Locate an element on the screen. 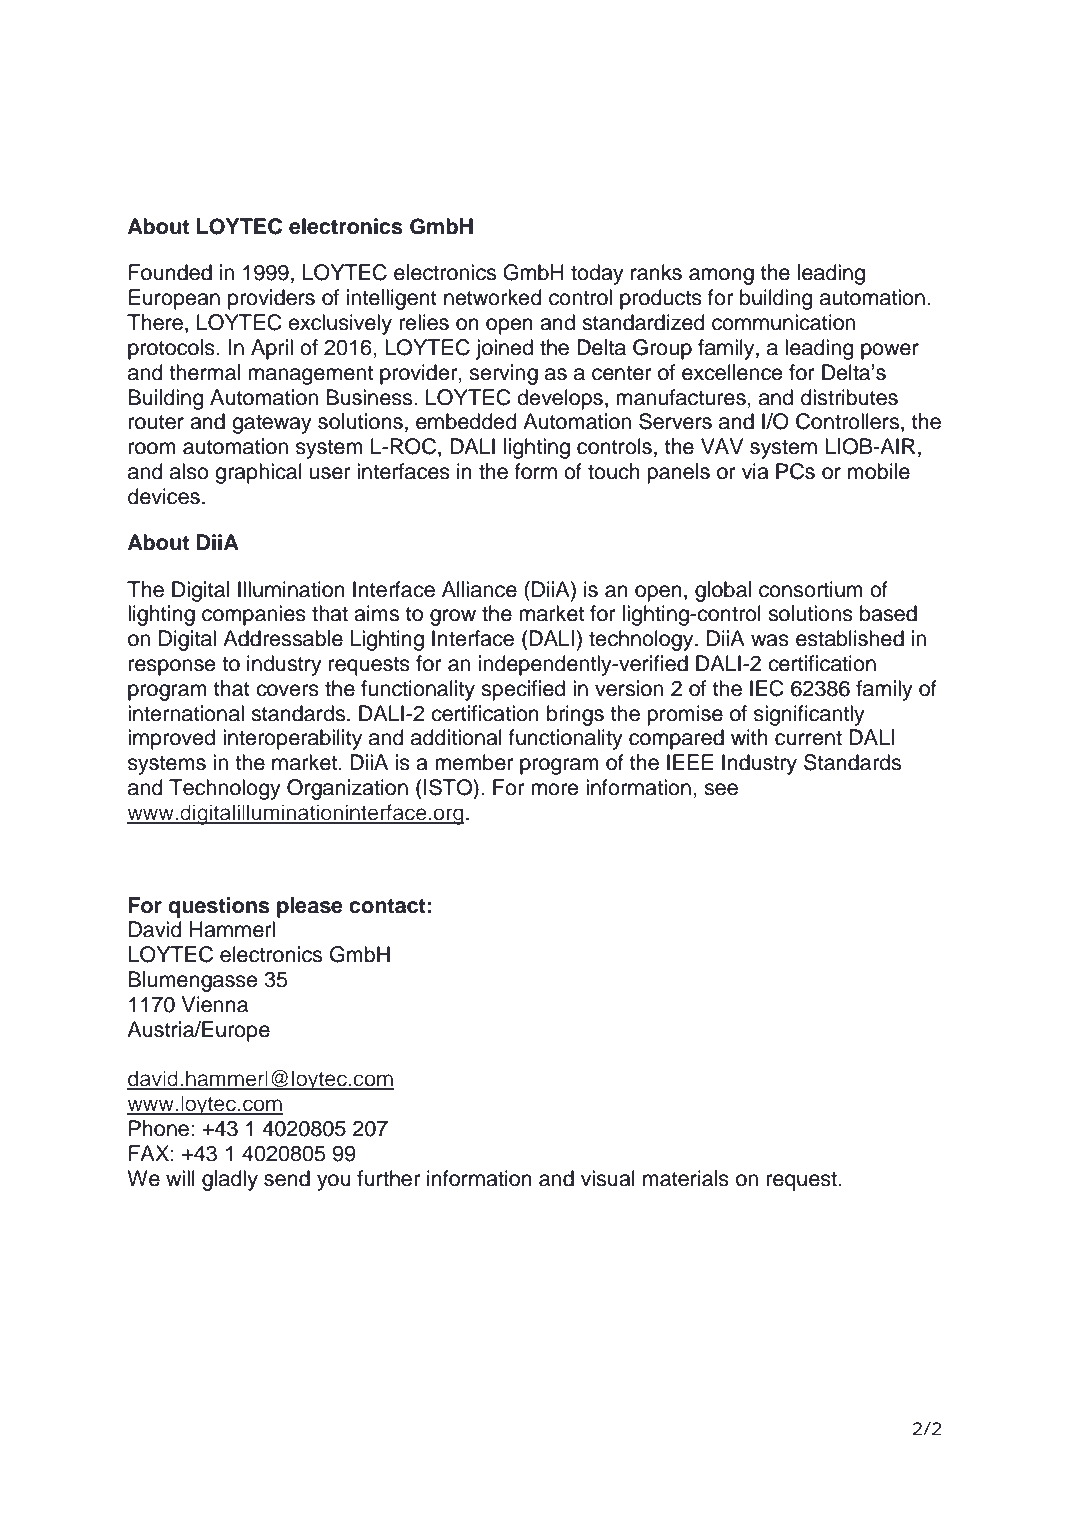 This screenshot has width=1070, height=1514. brings is located at coordinates (575, 715).
